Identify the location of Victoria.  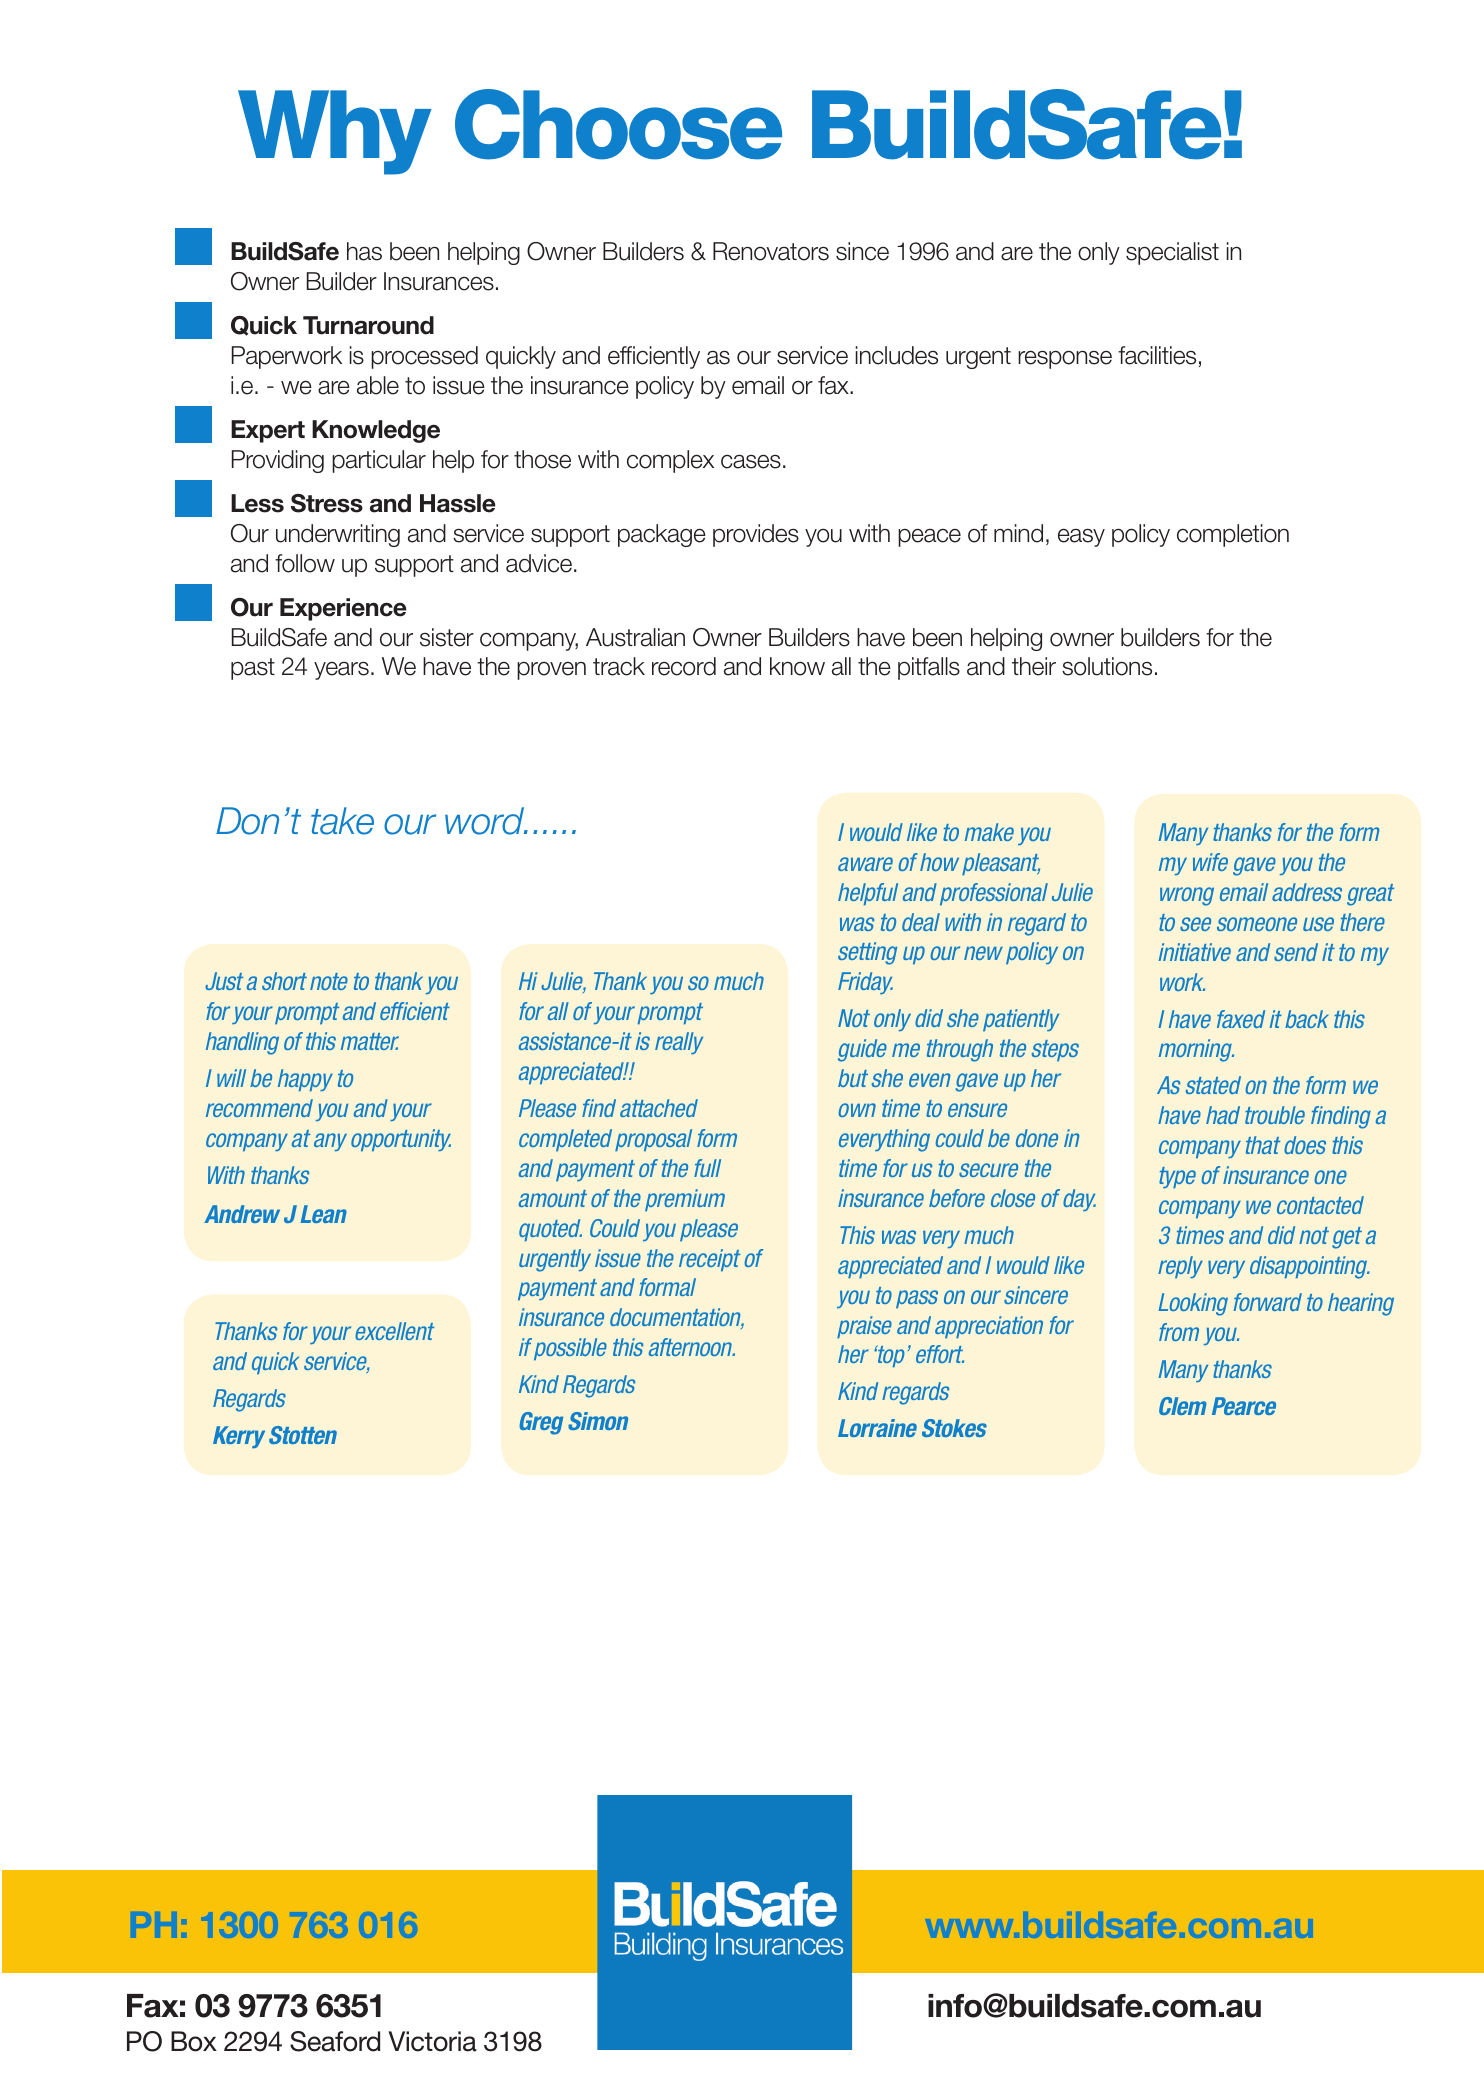
(432, 2041).
